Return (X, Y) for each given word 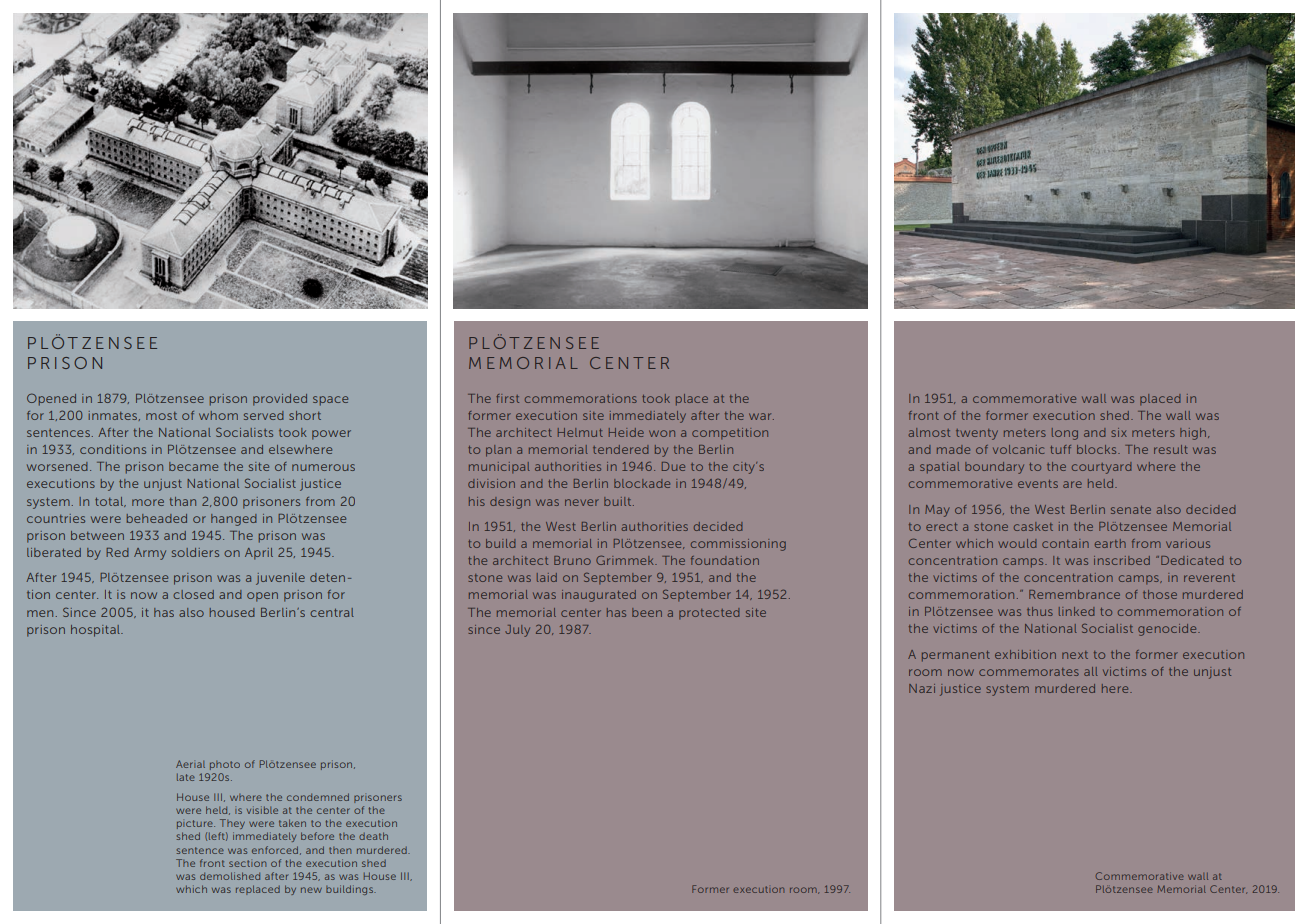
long (1065, 434)
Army (150, 554)
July (517, 631)
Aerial (190, 764)
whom (218, 415)
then (340, 850)
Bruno (572, 560)
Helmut (580, 432)
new (311, 890)
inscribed (1122, 560)
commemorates (1029, 672)
